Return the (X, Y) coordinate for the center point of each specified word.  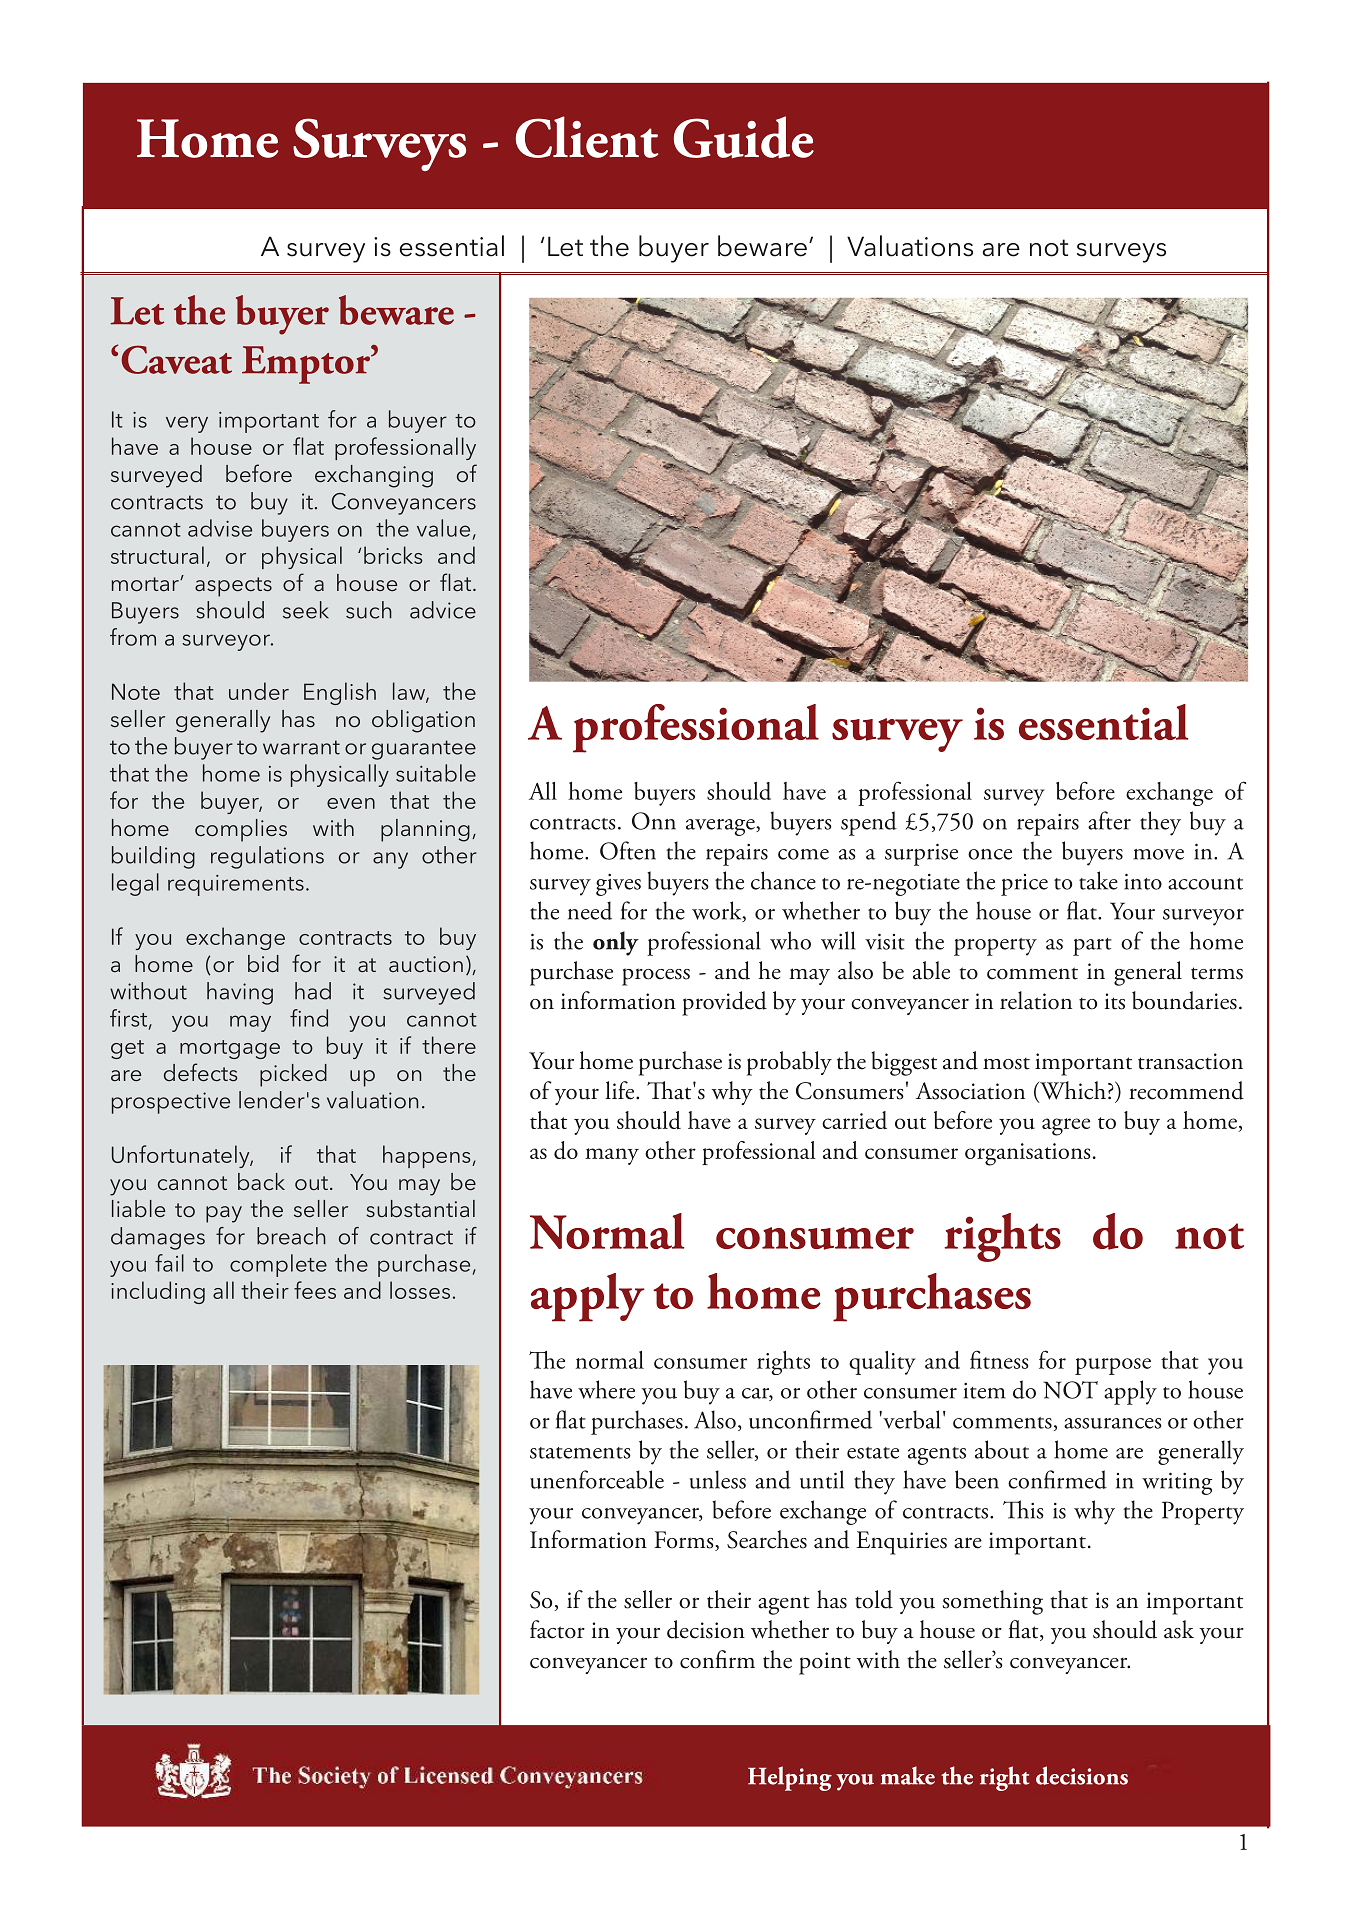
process (656, 977)
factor (557, 1629)
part (1092, 947)
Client (587, 137)
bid (263, 963)
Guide (744, 137)
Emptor (307, 364)
